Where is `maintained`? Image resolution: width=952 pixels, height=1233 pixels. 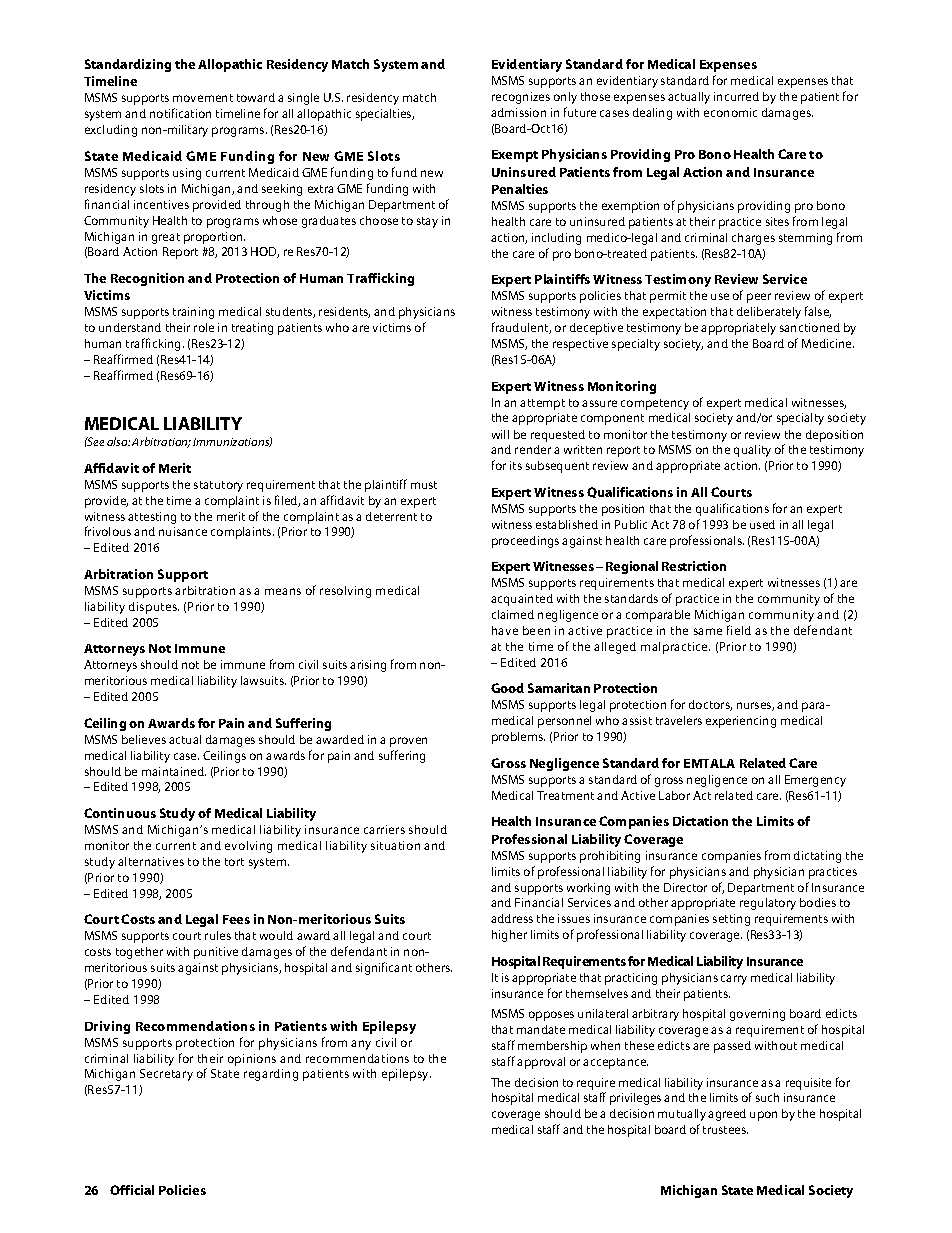
maintained is located at coordinates (174, 771).
